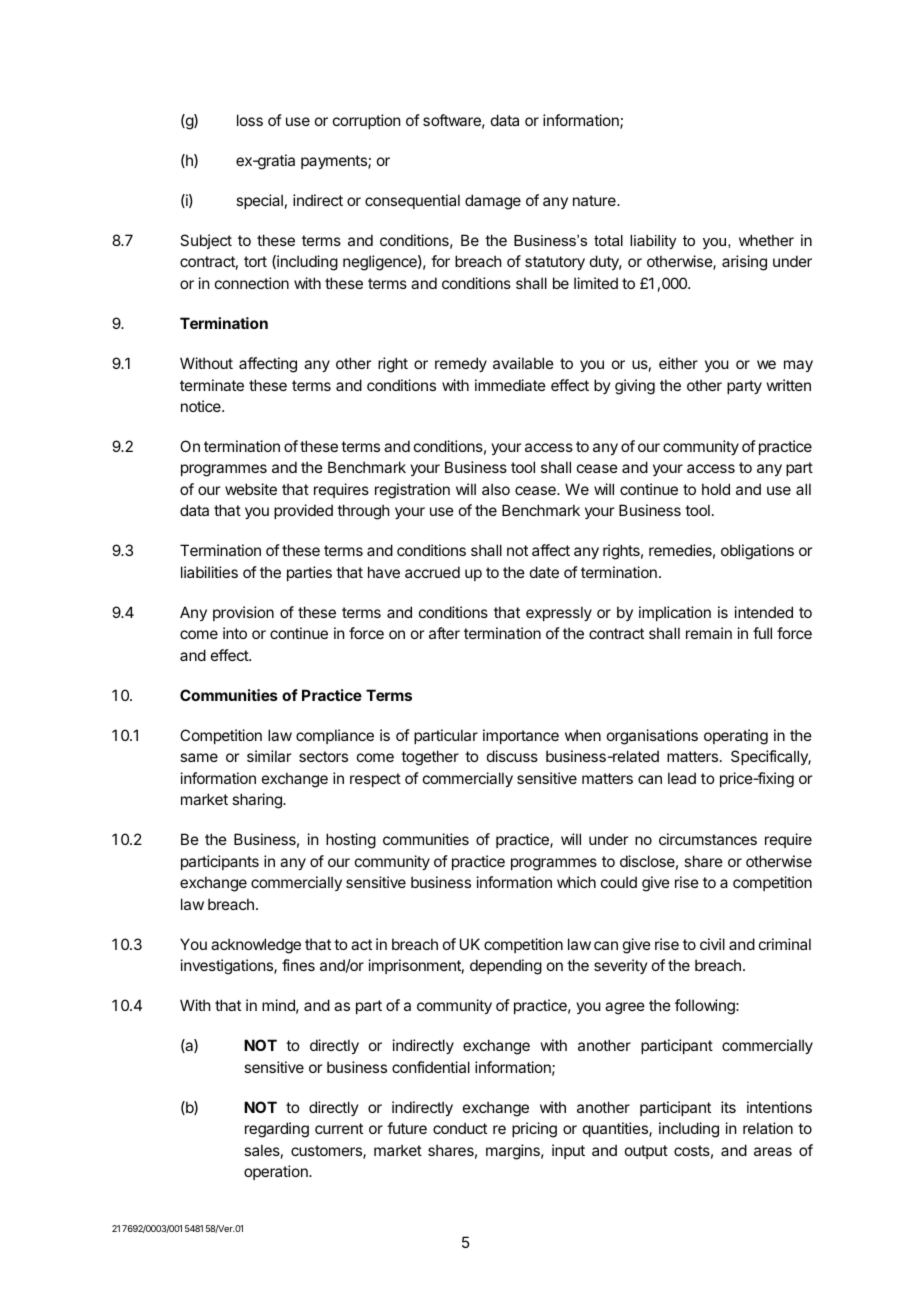 The image size is (924, 1307). What do you see at coordinates (493, 202) in the screenshot?
I see `damage` at bounding box center [493, 202].
